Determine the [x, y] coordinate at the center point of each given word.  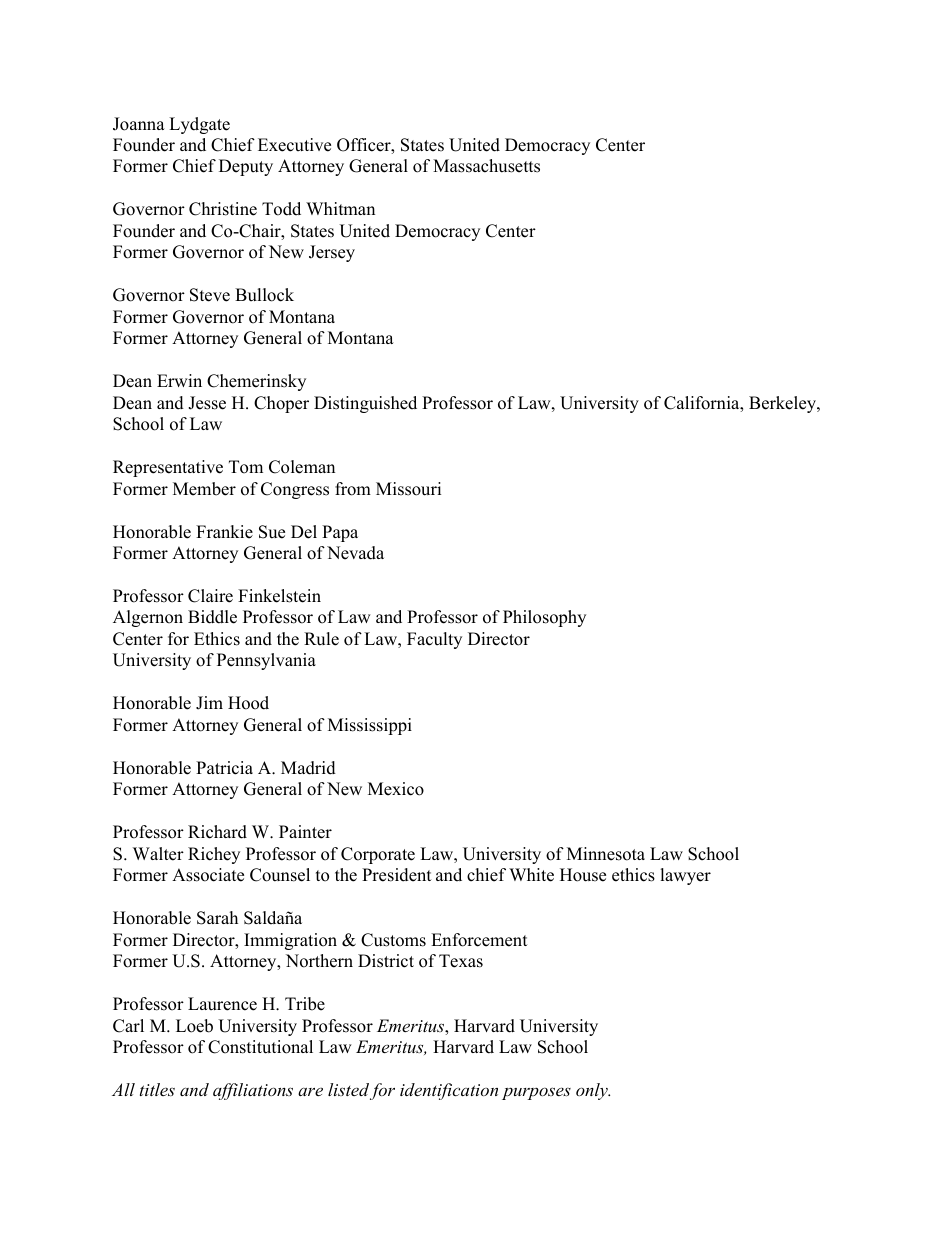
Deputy [246, 167]
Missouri [408, 489]
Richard [217, 832]
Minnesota [606, 854]
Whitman [340, 208]
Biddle [212, 617]
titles [157, 1089]
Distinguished [365, 404]
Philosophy [544, 618]
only [593, 1091]
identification [449, 1091]
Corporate [378, 855]
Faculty [434, 640]
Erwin [179, 380]
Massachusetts [486, 166]
